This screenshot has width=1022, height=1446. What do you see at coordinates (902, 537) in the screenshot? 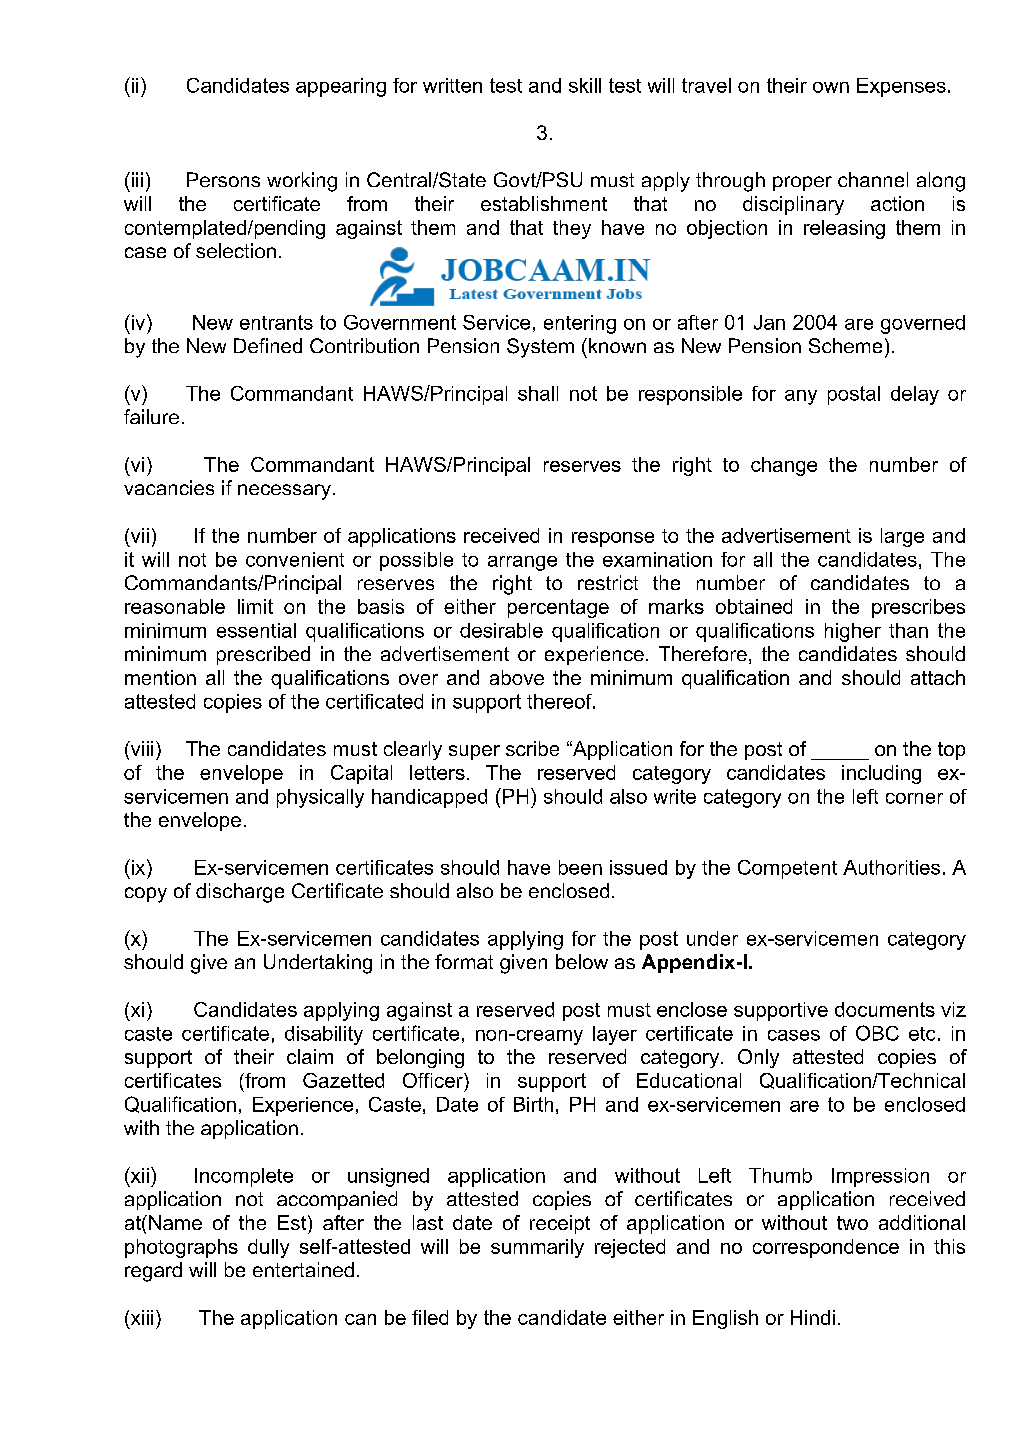
I see `large` at bounding box center [902, 537].
